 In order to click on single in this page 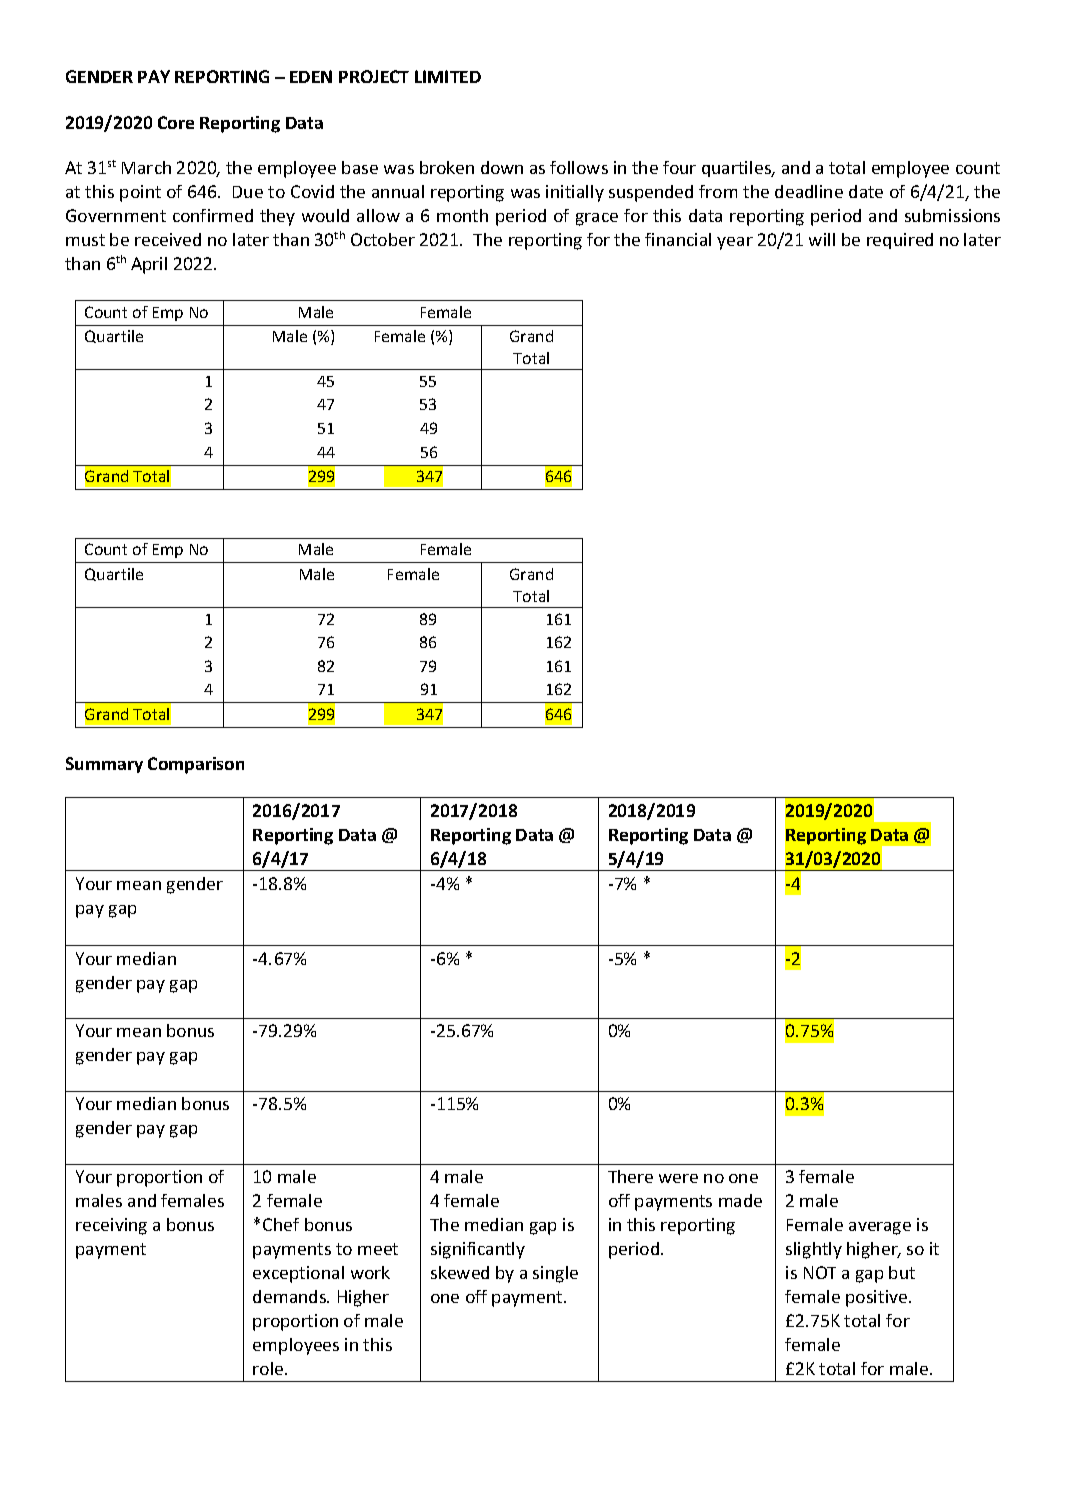, I will do `click(555, 1274)`.
